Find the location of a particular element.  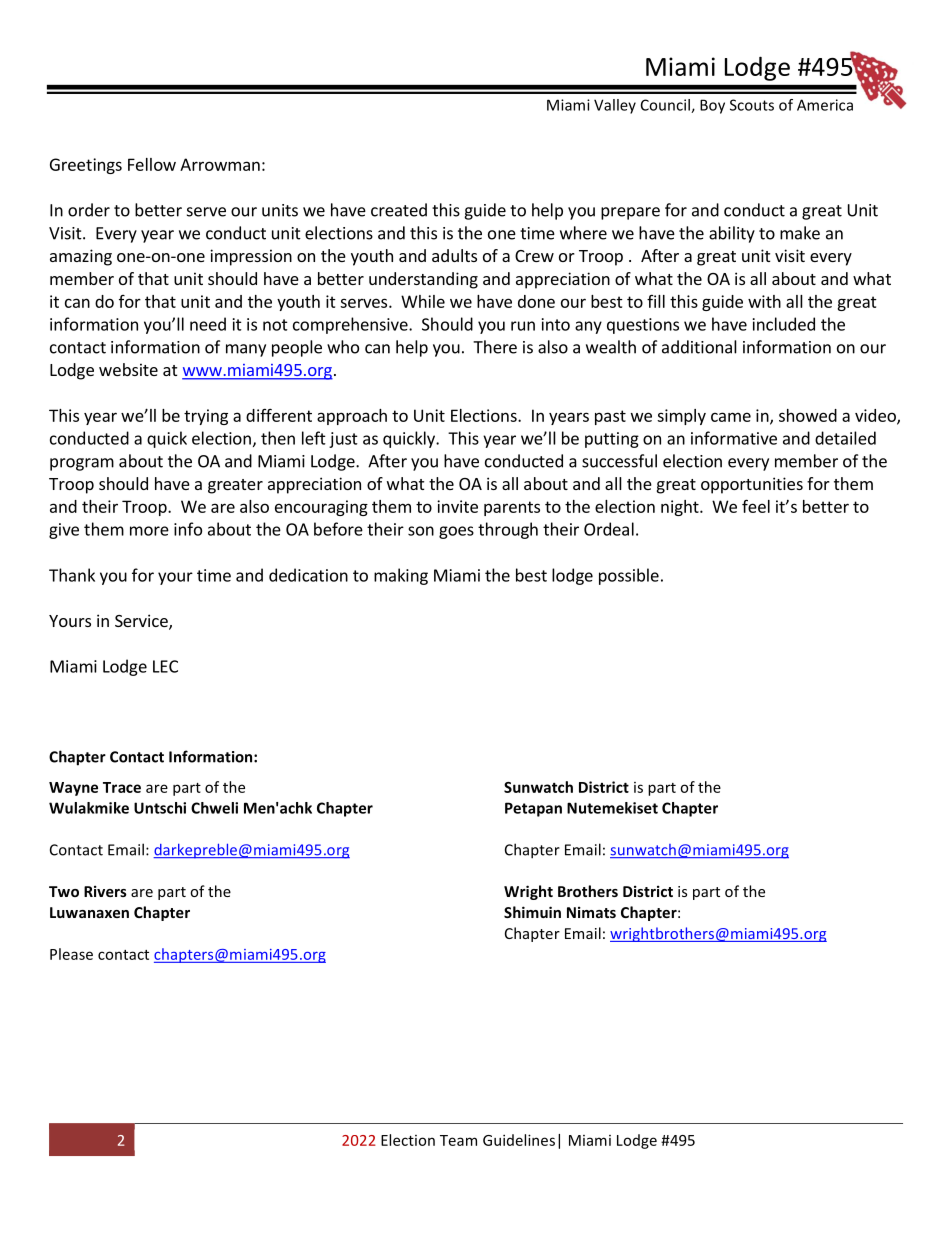

Two is located at coordinates (64, 891).
